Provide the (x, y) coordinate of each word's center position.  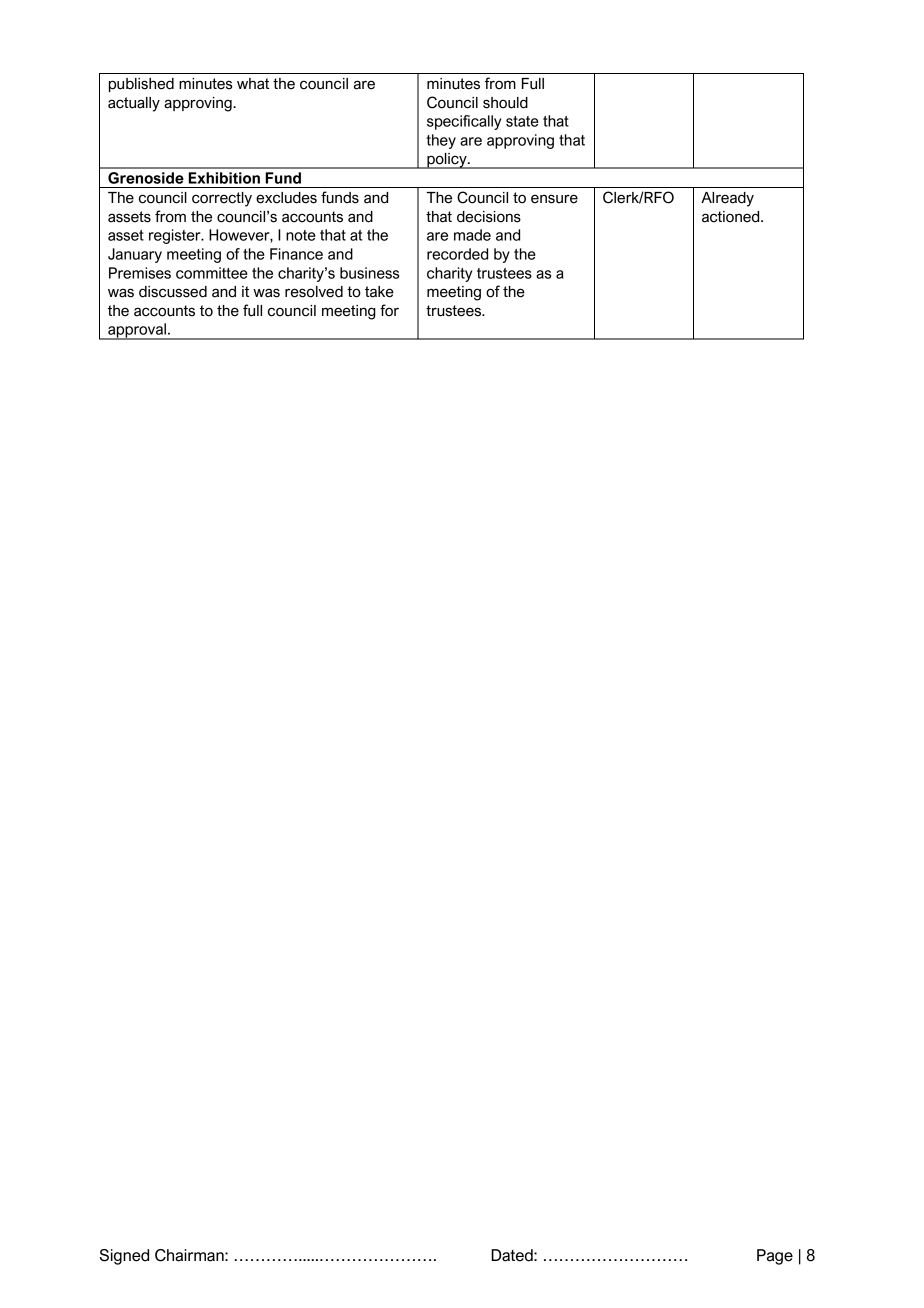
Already (727, 199)
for (389, 310)
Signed (124, 1257)
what (253, 84)
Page (775, 1257)
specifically (464, 122)
